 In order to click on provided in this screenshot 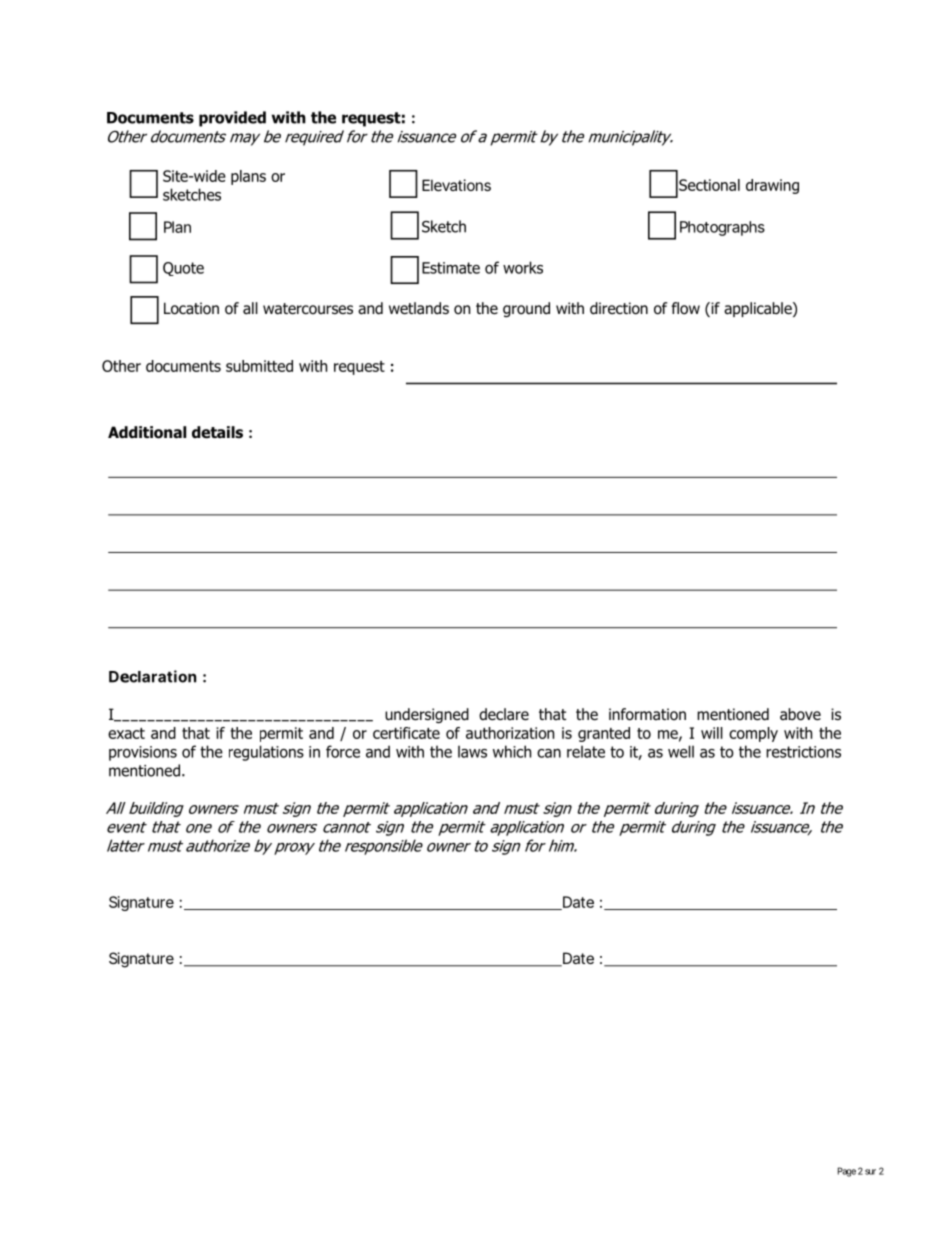, I will do `click(232, 119)`.
